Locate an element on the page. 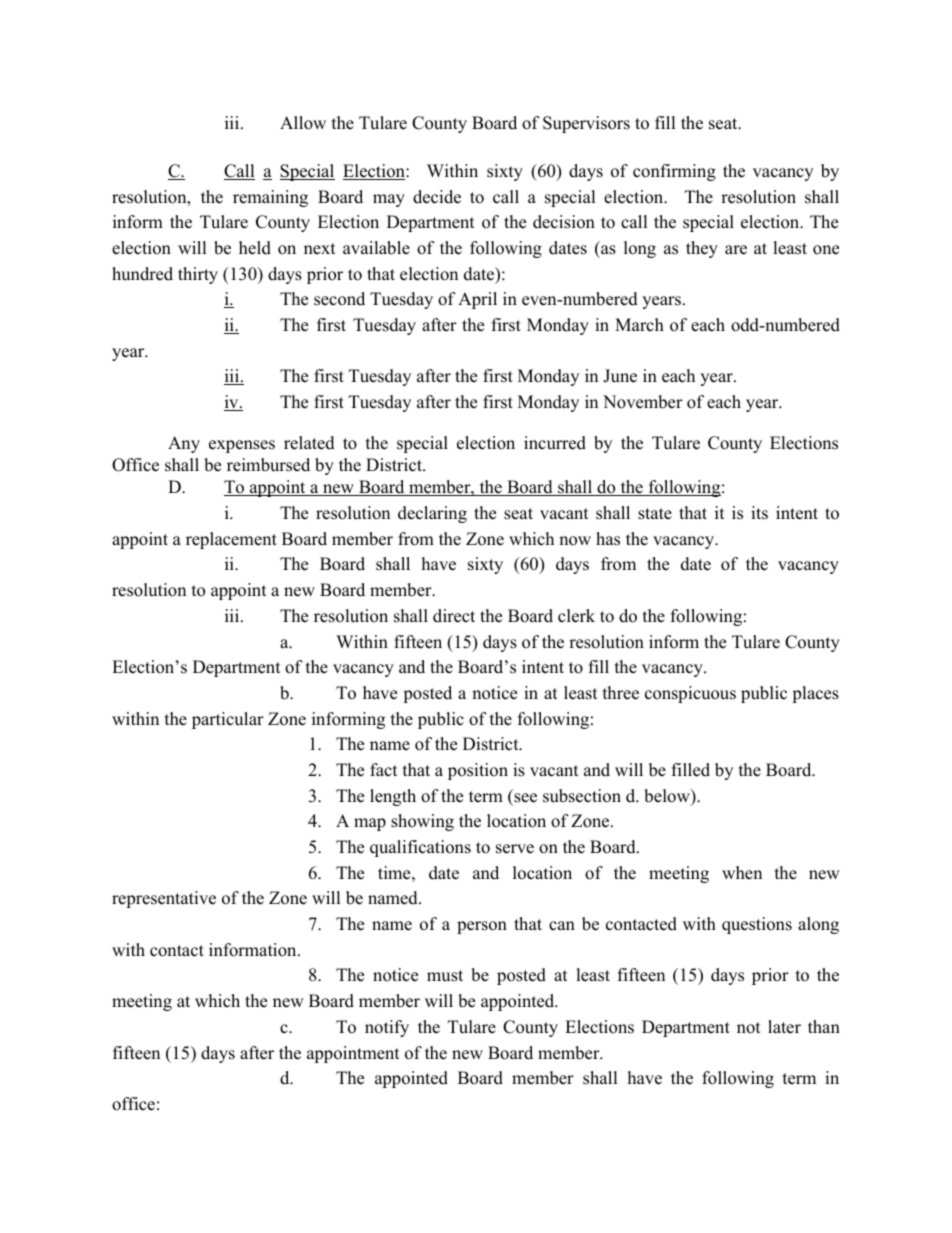 This page has height=1233, width=952. expenses is located at coordinates (242, 446).
